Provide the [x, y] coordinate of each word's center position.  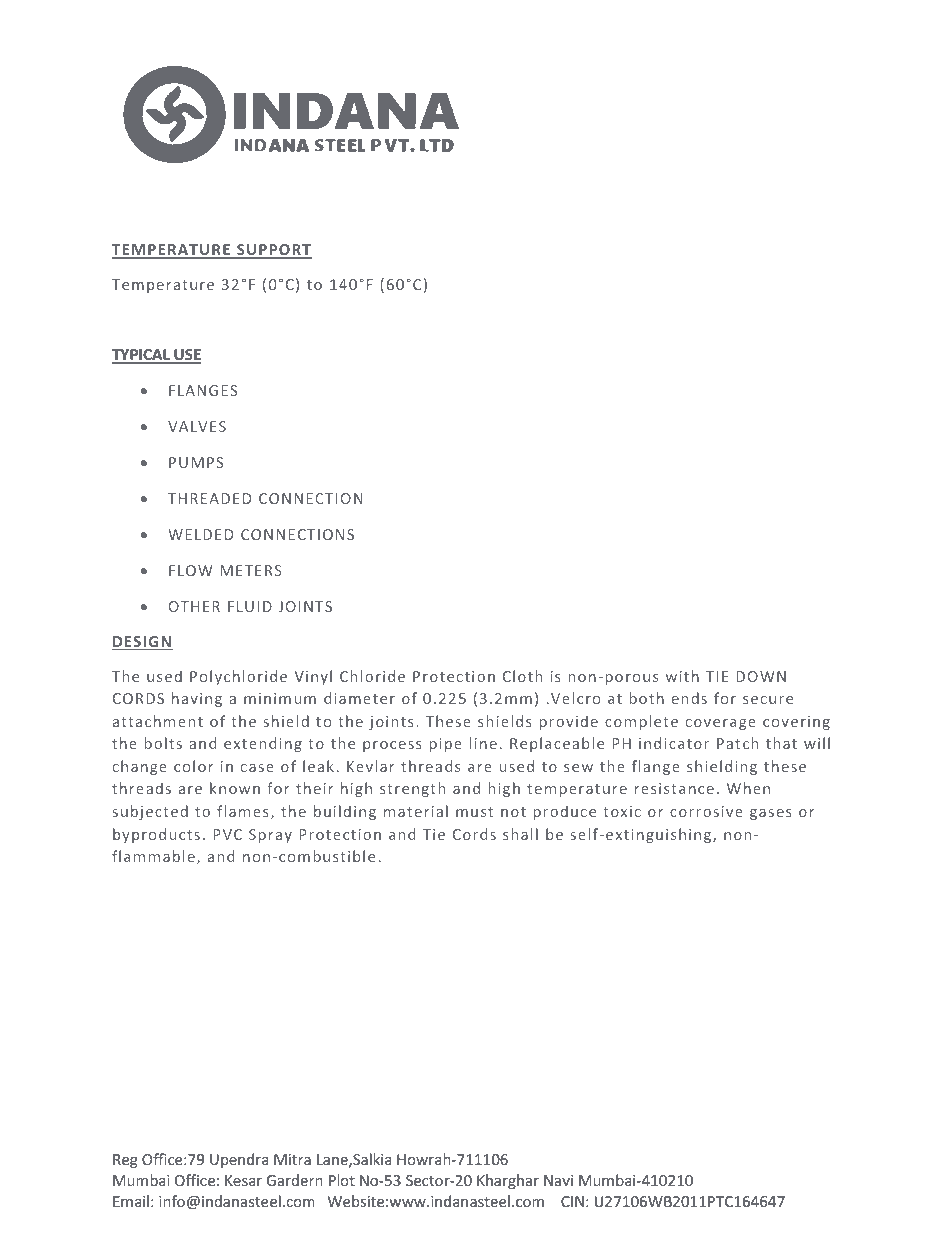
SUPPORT [273, 251]
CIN [572, 1201]
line [483, 743]
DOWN [761, 676]
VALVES [197, 426]
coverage [721, 724]
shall [520, 834]
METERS [251, 570]
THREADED [209, 498]
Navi [558, 1180]
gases [771, 814]
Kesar [243, 1180]
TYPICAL [142, 356]
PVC [227, 834]
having [197, 699]
